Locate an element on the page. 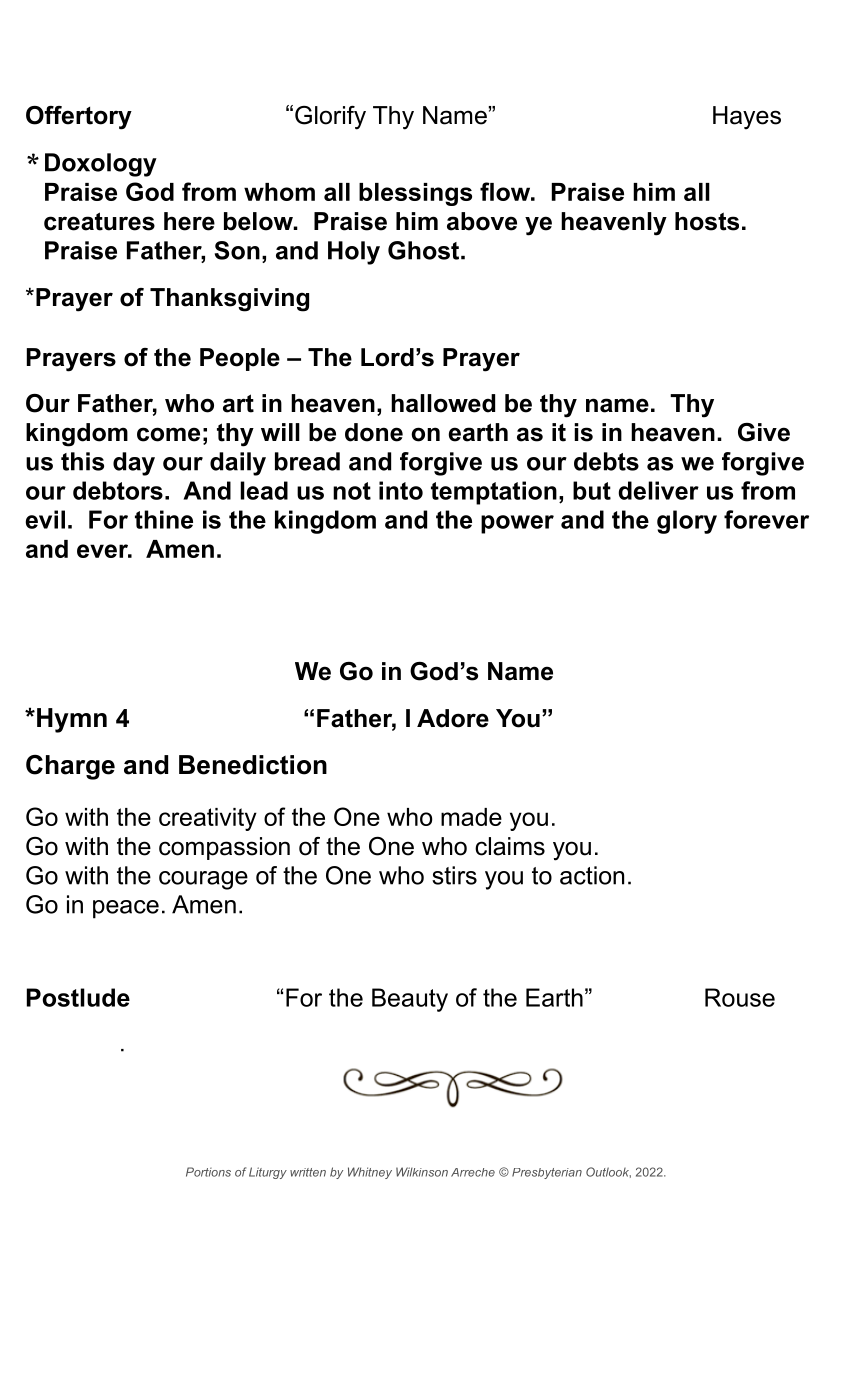  creatures is located at coordinates (99, 221).
